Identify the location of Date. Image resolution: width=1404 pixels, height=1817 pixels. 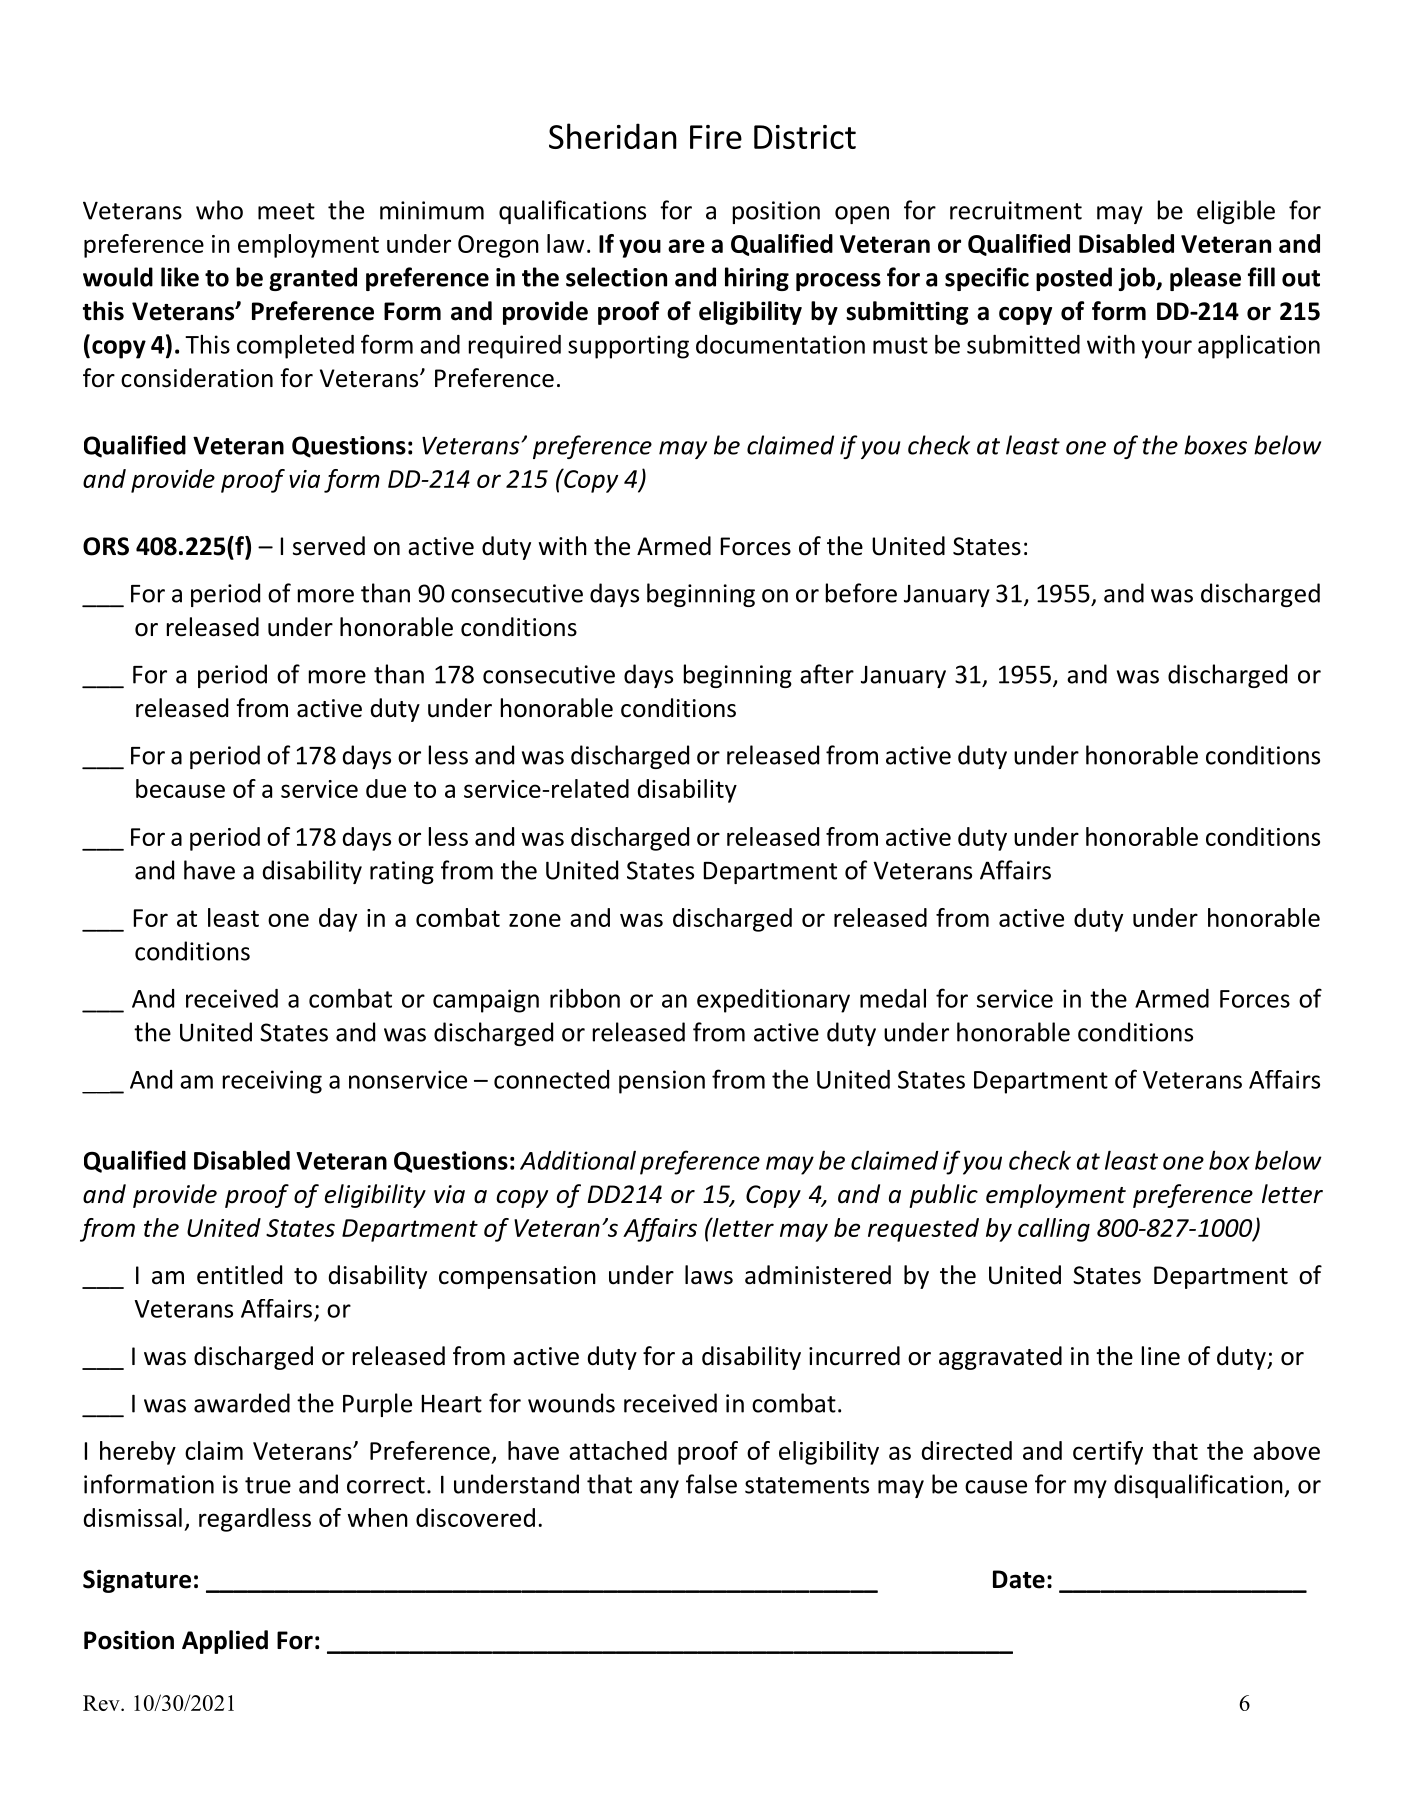
(1019, 1579).
